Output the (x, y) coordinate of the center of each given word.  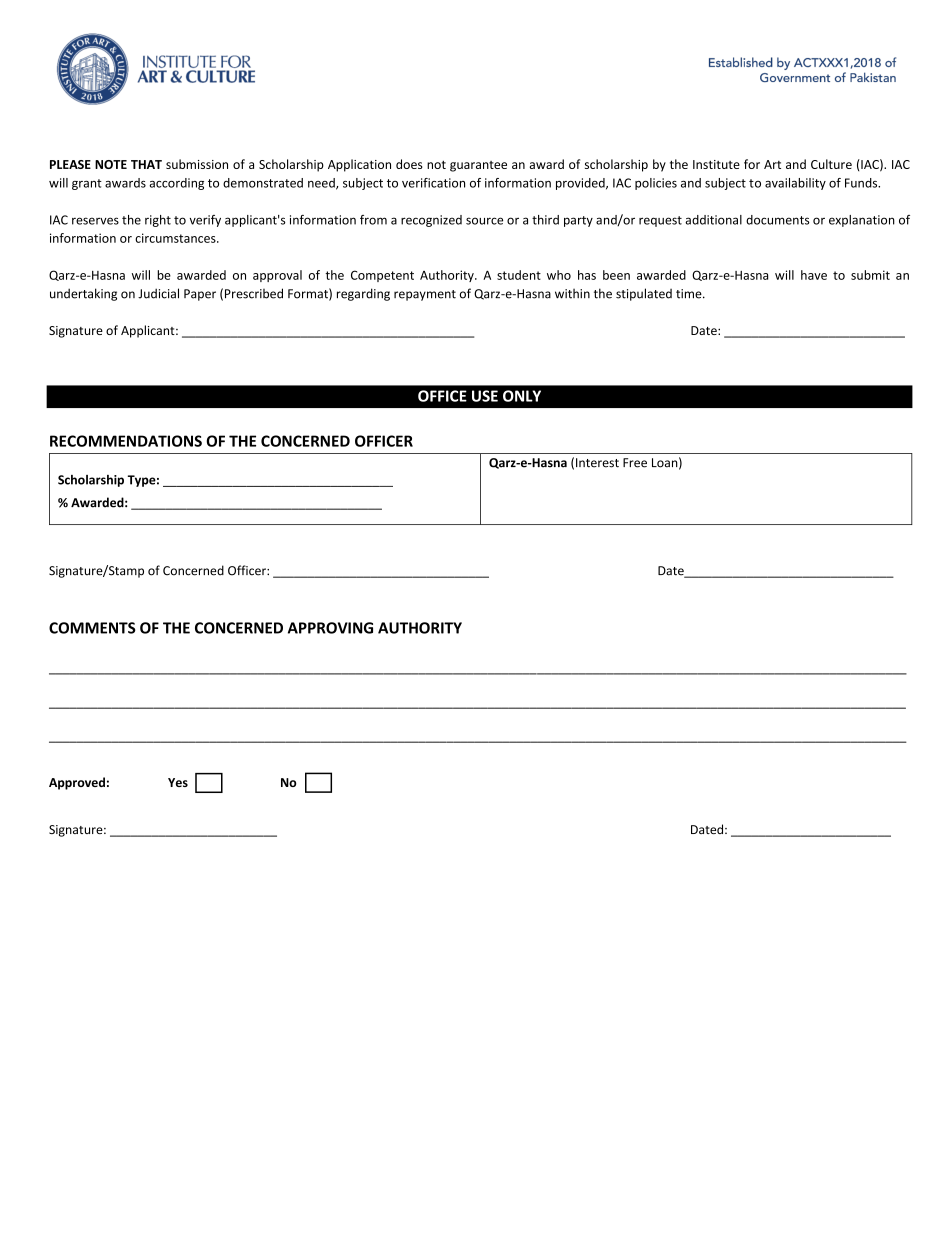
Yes (178, 782)
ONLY (522, 396)
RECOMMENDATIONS (126, 441)
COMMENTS (92, 628)
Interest (597, 463)
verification (433, 183)
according (176, 184)
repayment (425, 295)
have (814, 275)
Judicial (158, 293)
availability (795, 184)
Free (635, 463)
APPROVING (330, 628)
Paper (200, 295)
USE (485, 396)
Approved (77, 783)
